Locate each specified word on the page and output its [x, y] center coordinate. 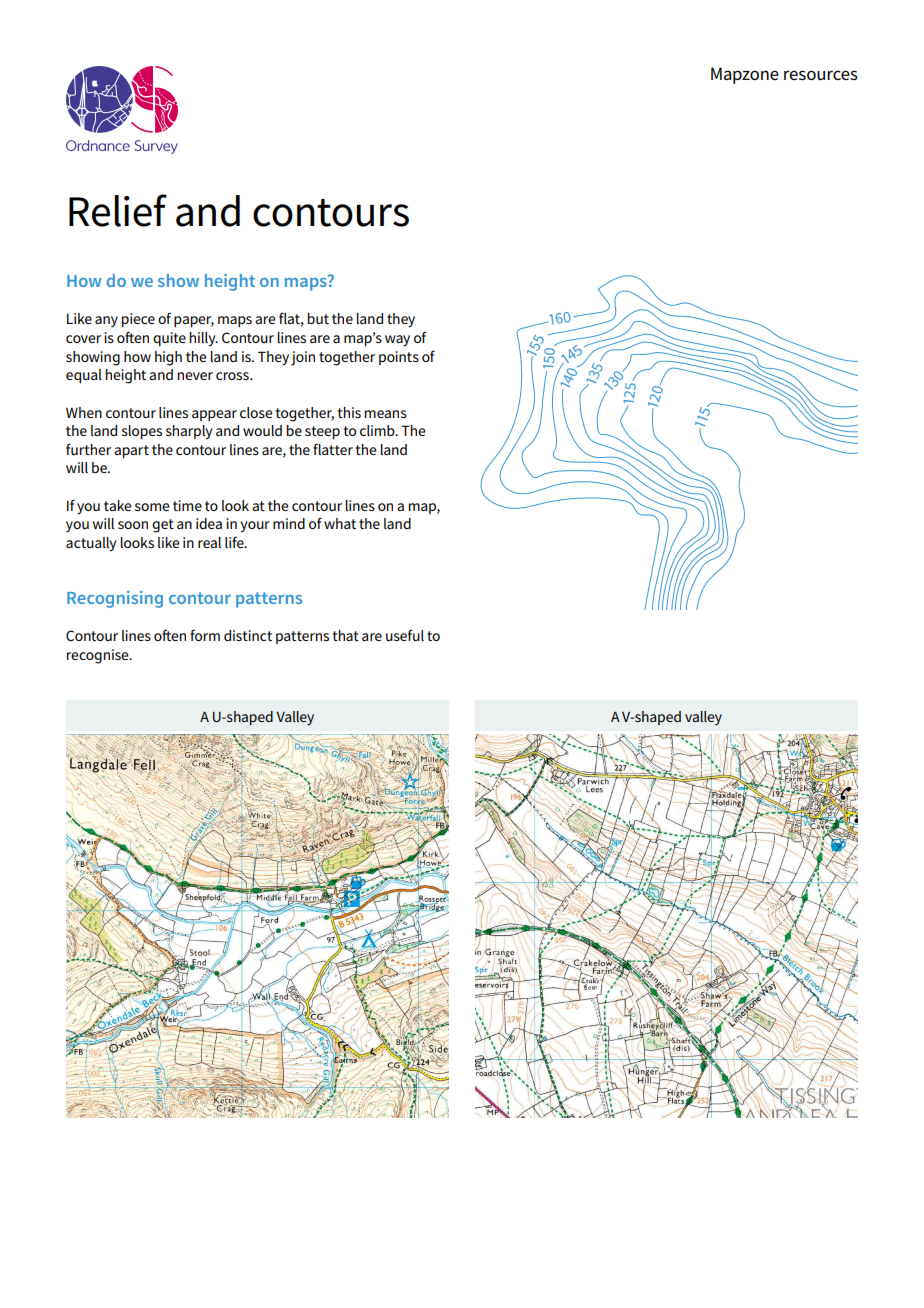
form [205, 635]
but [318, 318]
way [397, 341]
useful [405, 635]
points [399, 358]
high [168, 358]
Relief [118, 210]
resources [821, 75]
